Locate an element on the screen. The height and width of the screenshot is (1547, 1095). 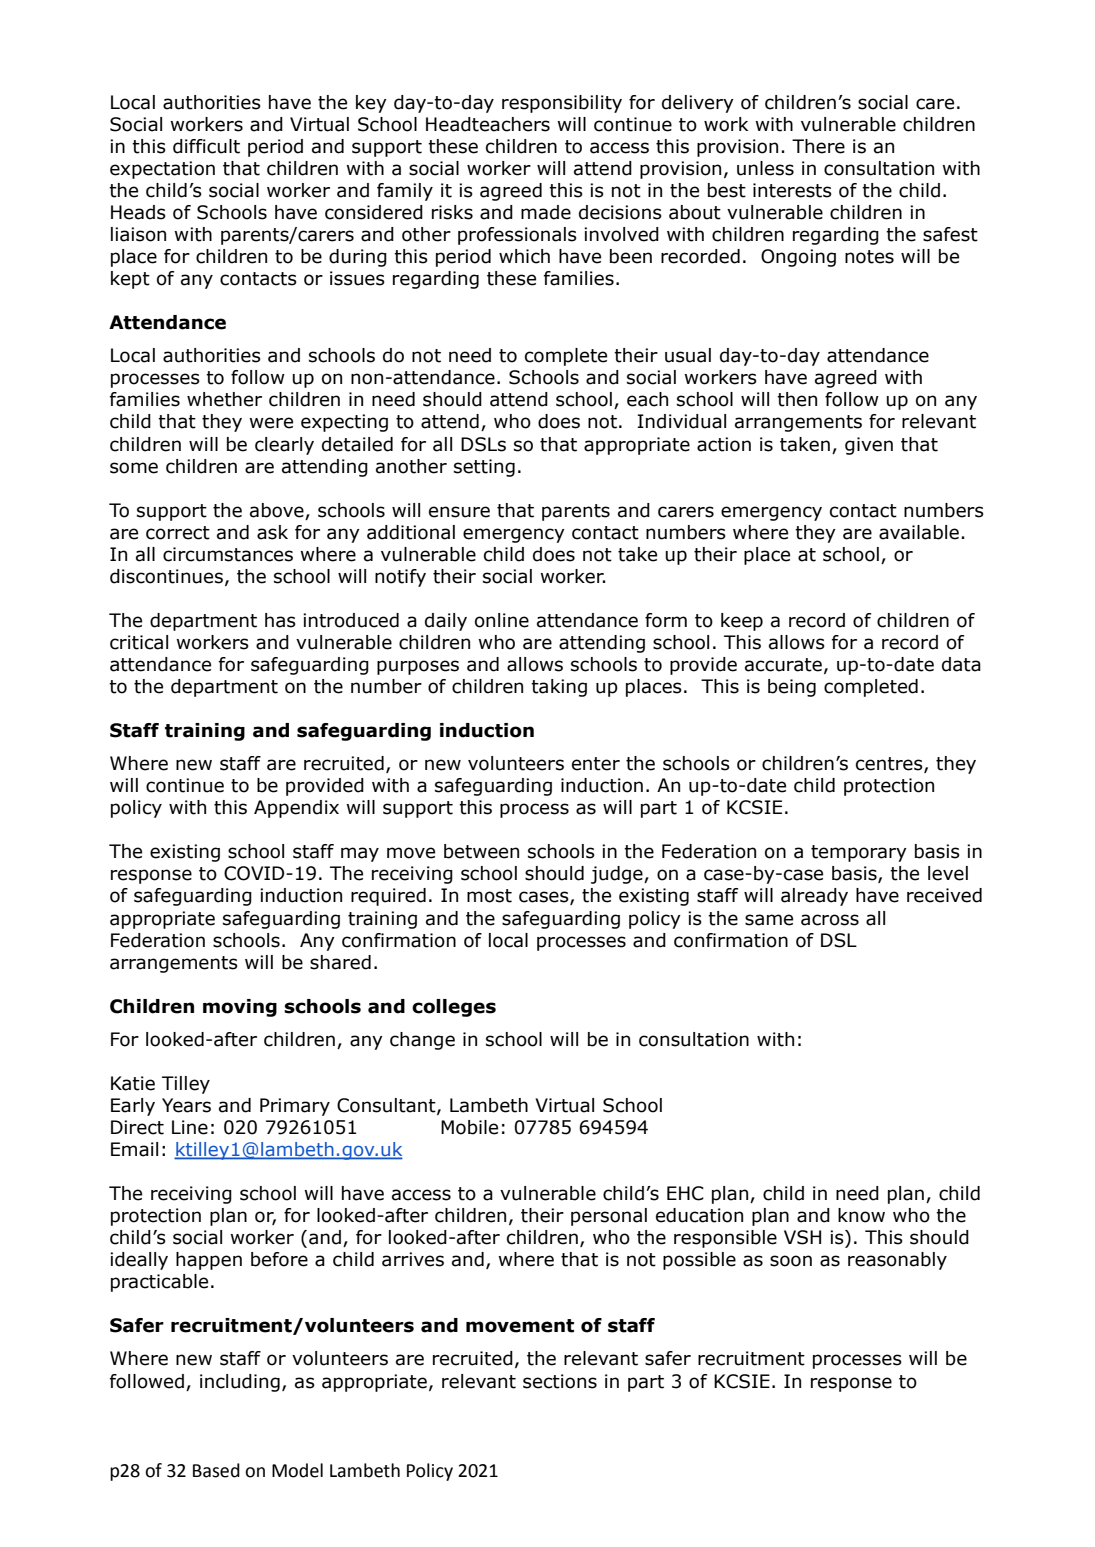
Based is located at coordinates (216, 1470).
